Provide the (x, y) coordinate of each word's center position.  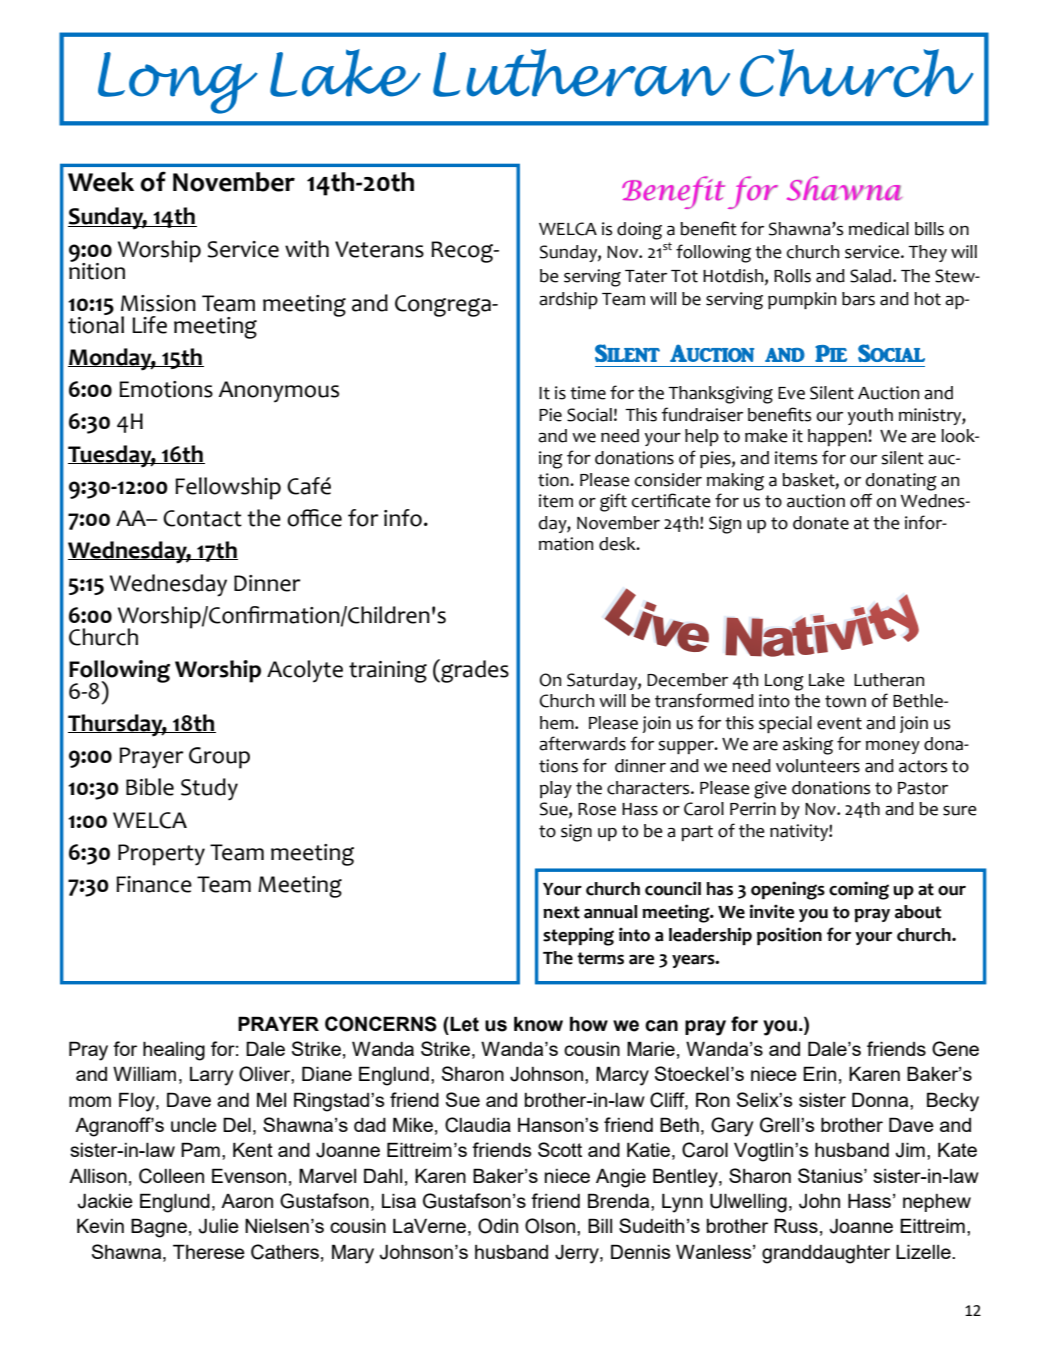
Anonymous (278, 392)
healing (174, 1051)
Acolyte (305, 671)
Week (101, 182)
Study (209, 789)
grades (474, 671)
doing (639, 231)
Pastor (923, 788)
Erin (819, 1073)
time (588, 393)
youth (870, 416)
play (556, 789)
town (845, 701)
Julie (218, 1226)
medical (879, 229)
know (538, 1024)
